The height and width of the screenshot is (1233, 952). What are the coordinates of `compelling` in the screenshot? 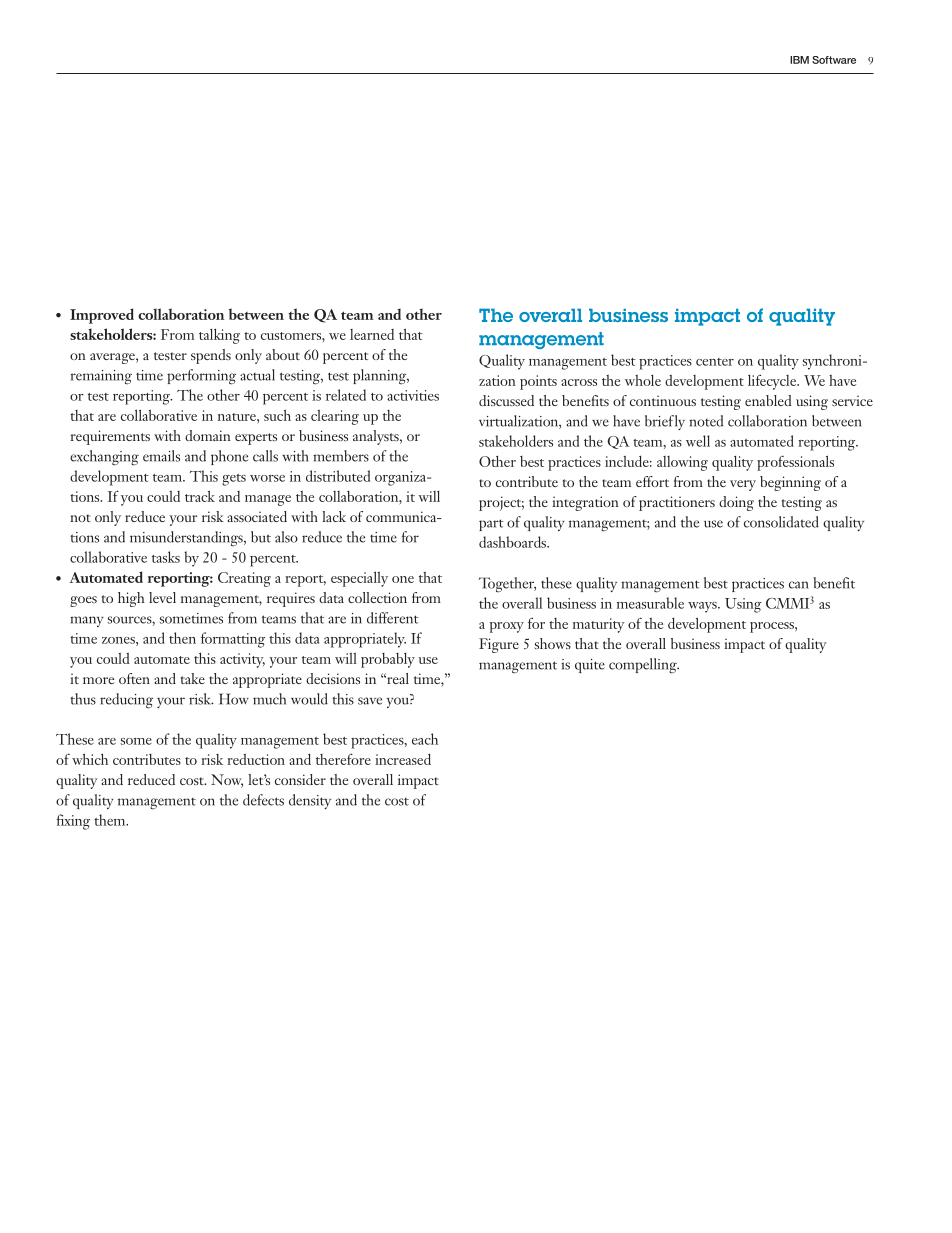 It's located at (644, 666).
